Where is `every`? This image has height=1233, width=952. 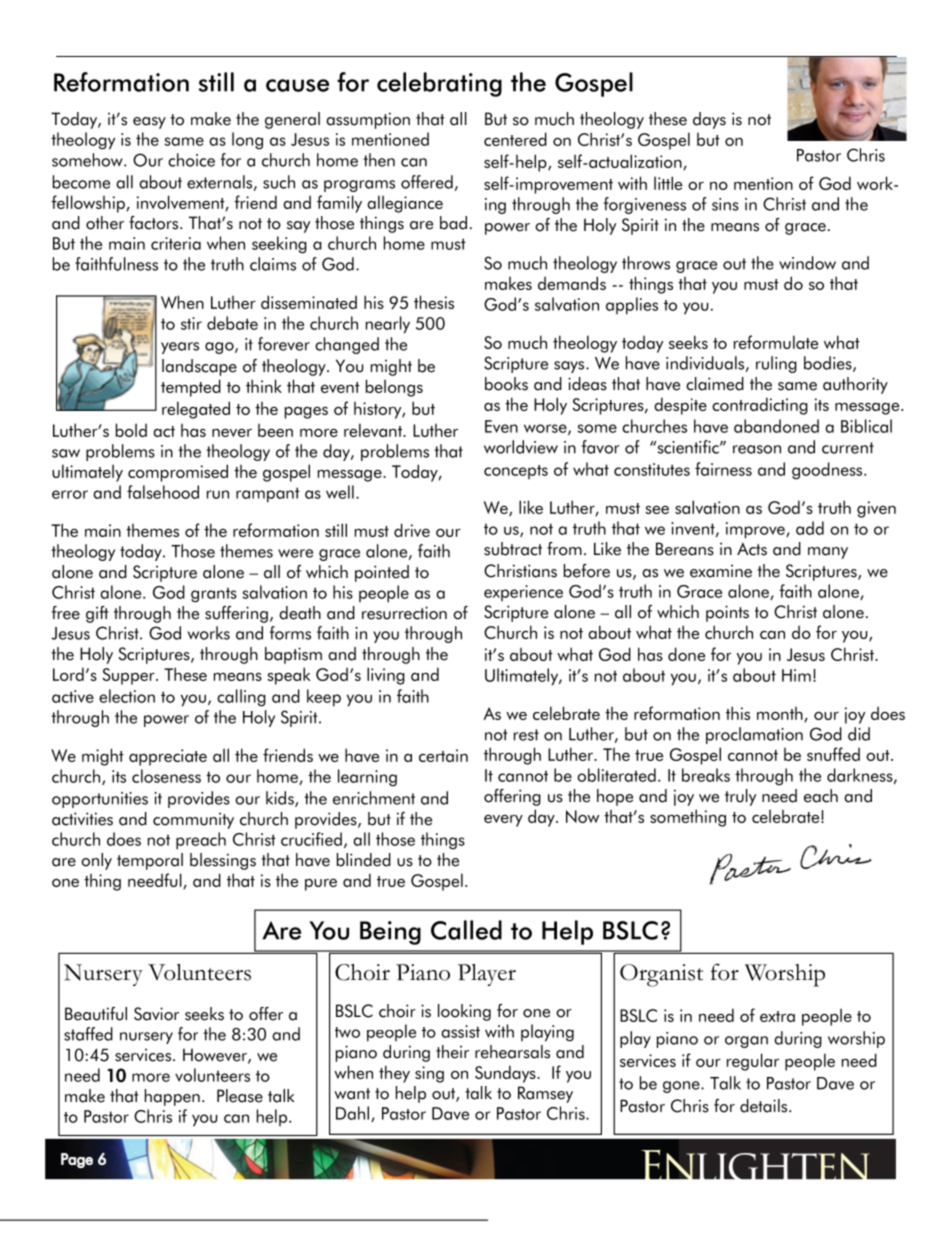 every is located at coordinates (503, 821).
